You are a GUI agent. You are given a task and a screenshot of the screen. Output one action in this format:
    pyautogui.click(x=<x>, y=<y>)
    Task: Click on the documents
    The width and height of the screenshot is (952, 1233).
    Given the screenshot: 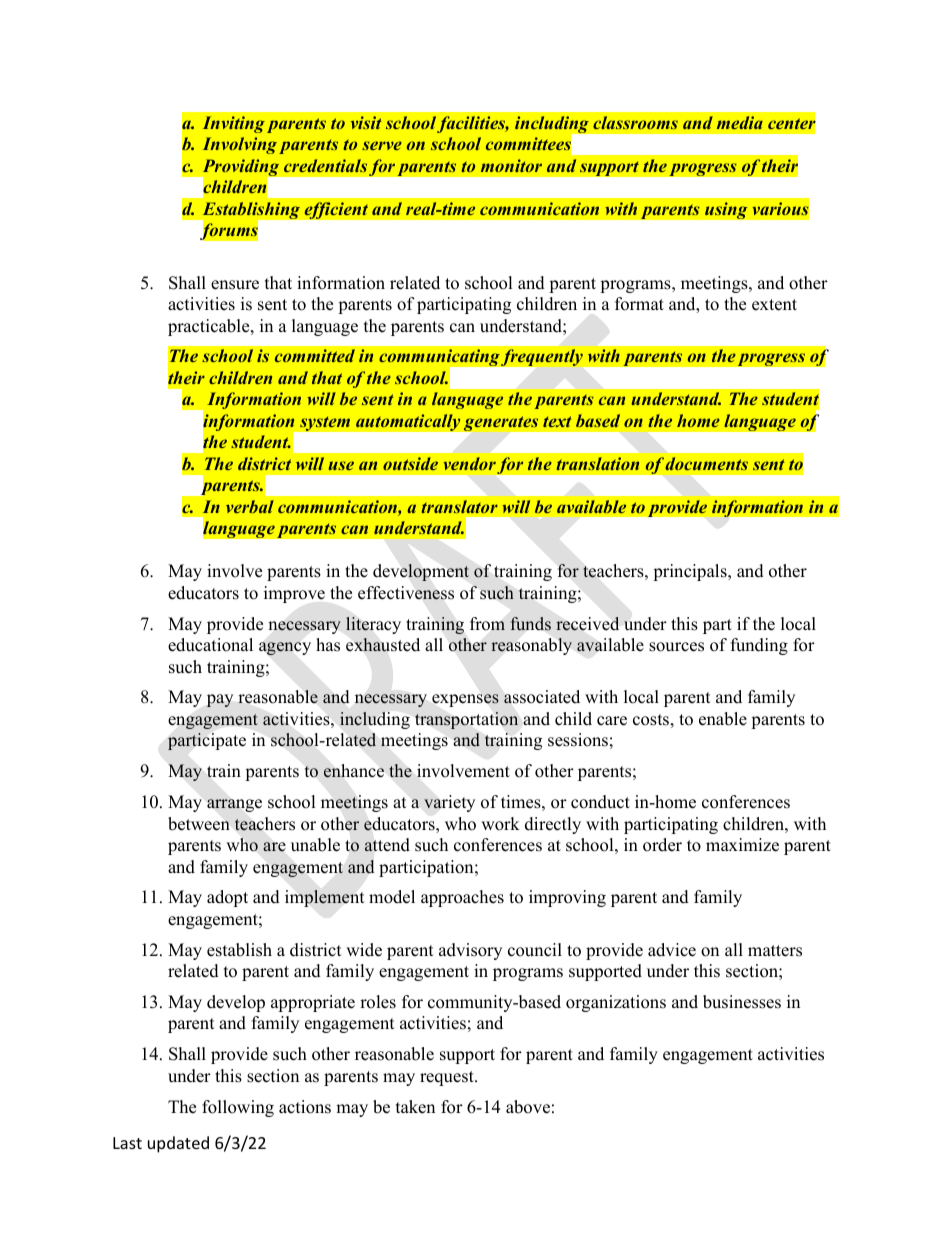 What is the action you would take?
    pyautogui.click(x=706, y=463)
